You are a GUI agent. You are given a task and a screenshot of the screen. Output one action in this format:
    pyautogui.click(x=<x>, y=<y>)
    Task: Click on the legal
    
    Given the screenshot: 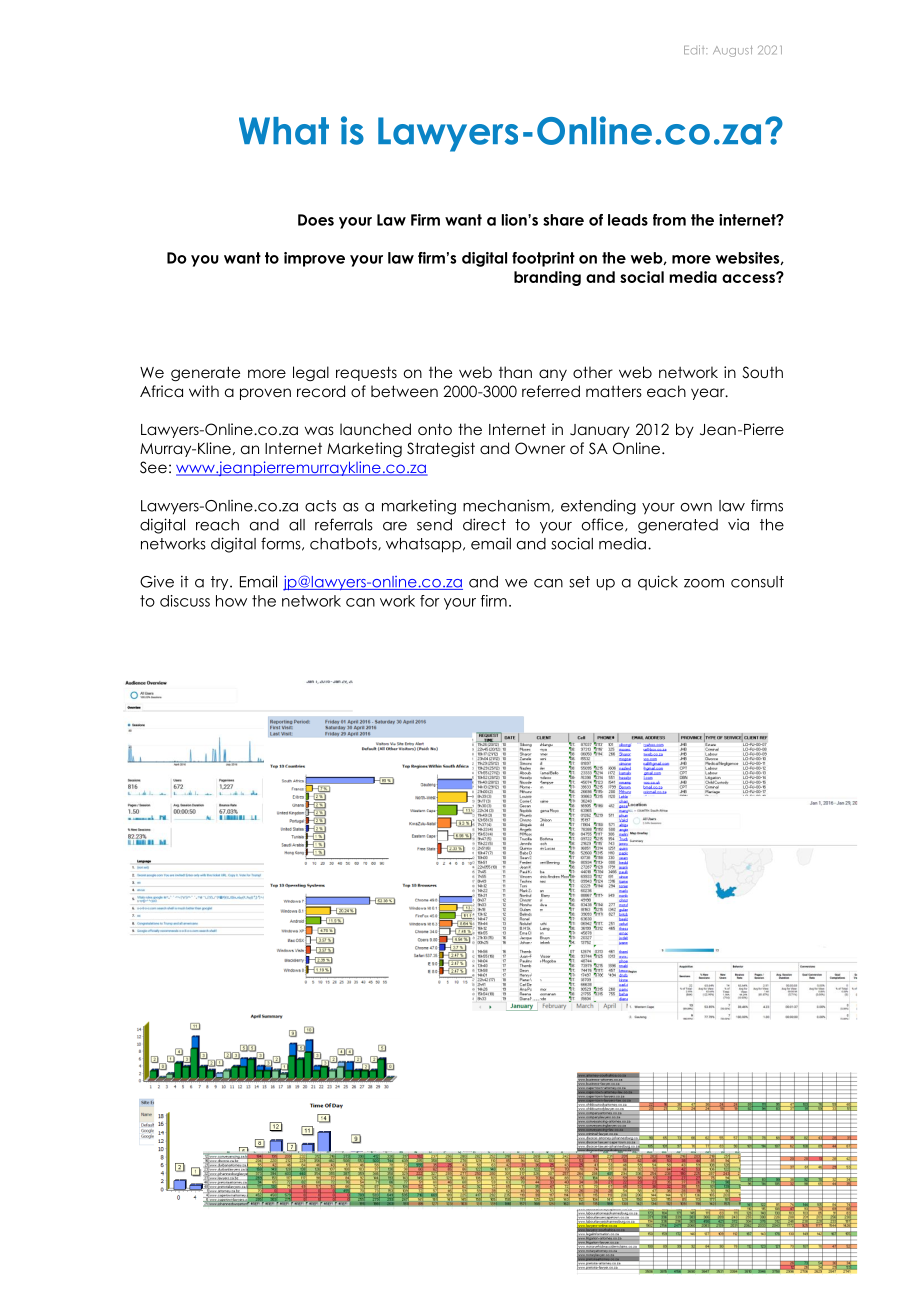 What is the action you would take?
    pyautogui.click(x=311, y=373)
